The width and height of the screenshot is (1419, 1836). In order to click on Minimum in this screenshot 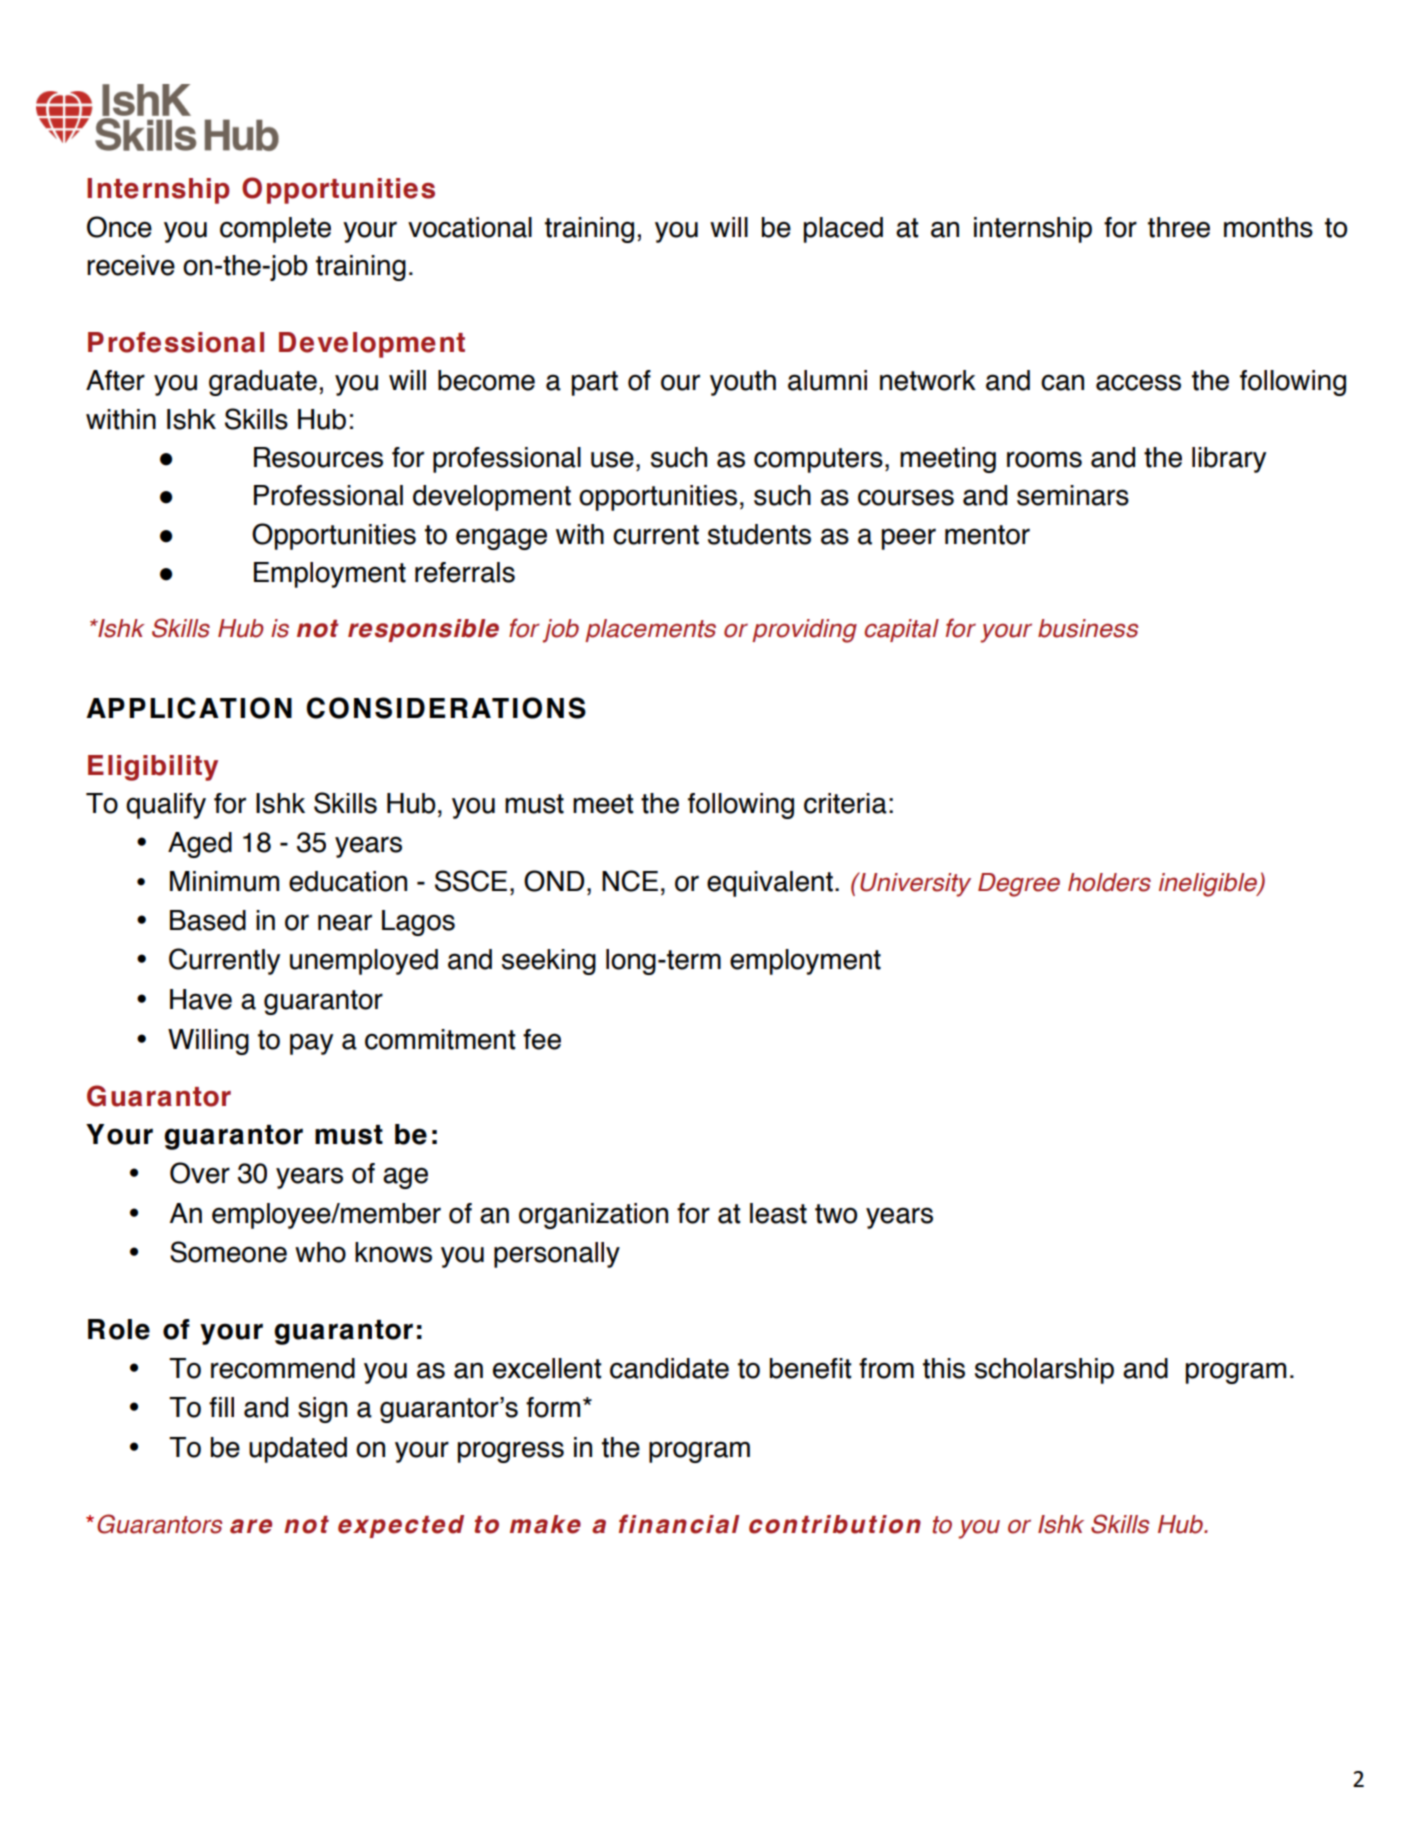, I will do `click(224, 881)`.
